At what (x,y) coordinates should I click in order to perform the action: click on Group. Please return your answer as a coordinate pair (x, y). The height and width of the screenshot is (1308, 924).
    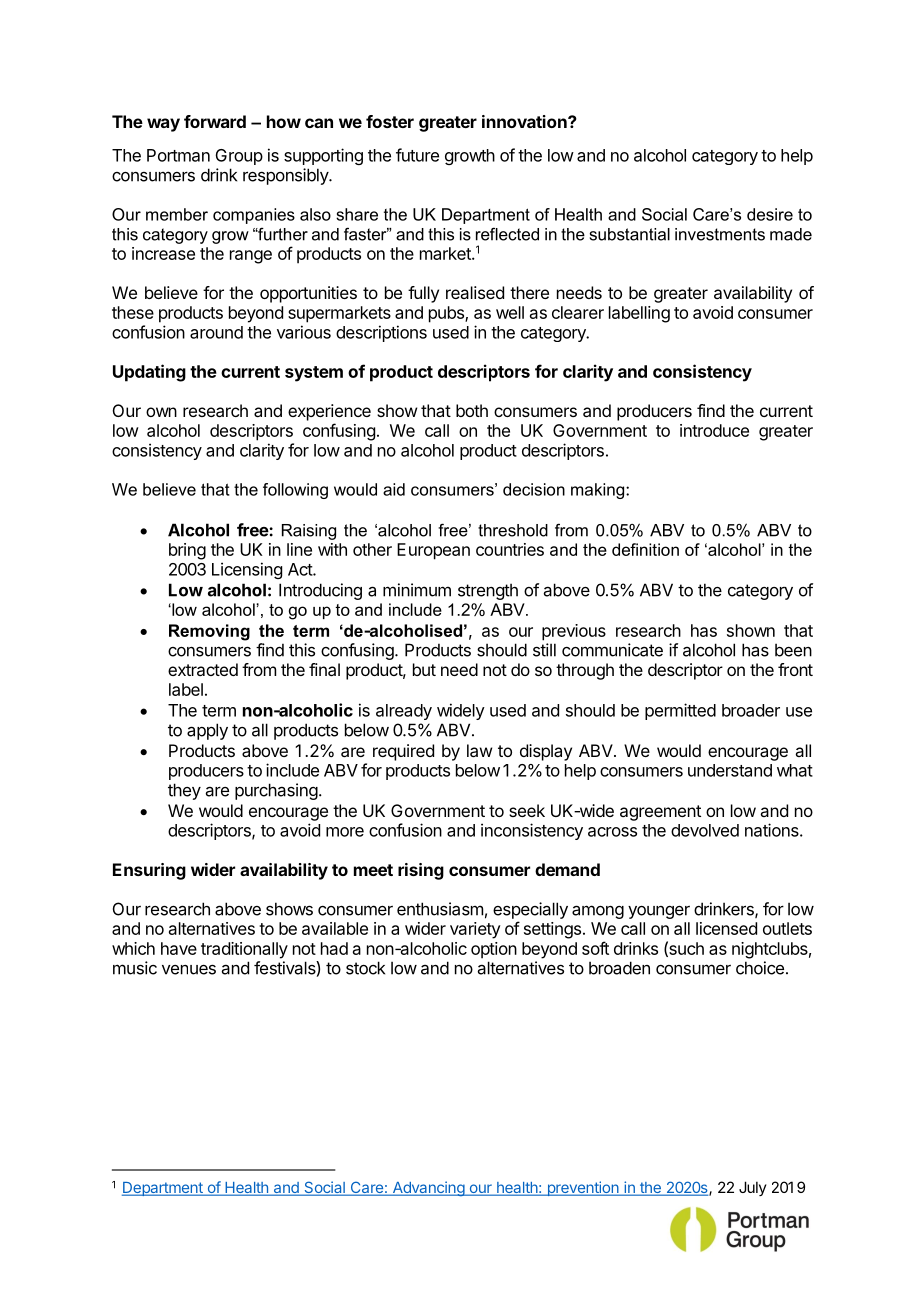
    Looking at the image, I should click on (239, 157).
